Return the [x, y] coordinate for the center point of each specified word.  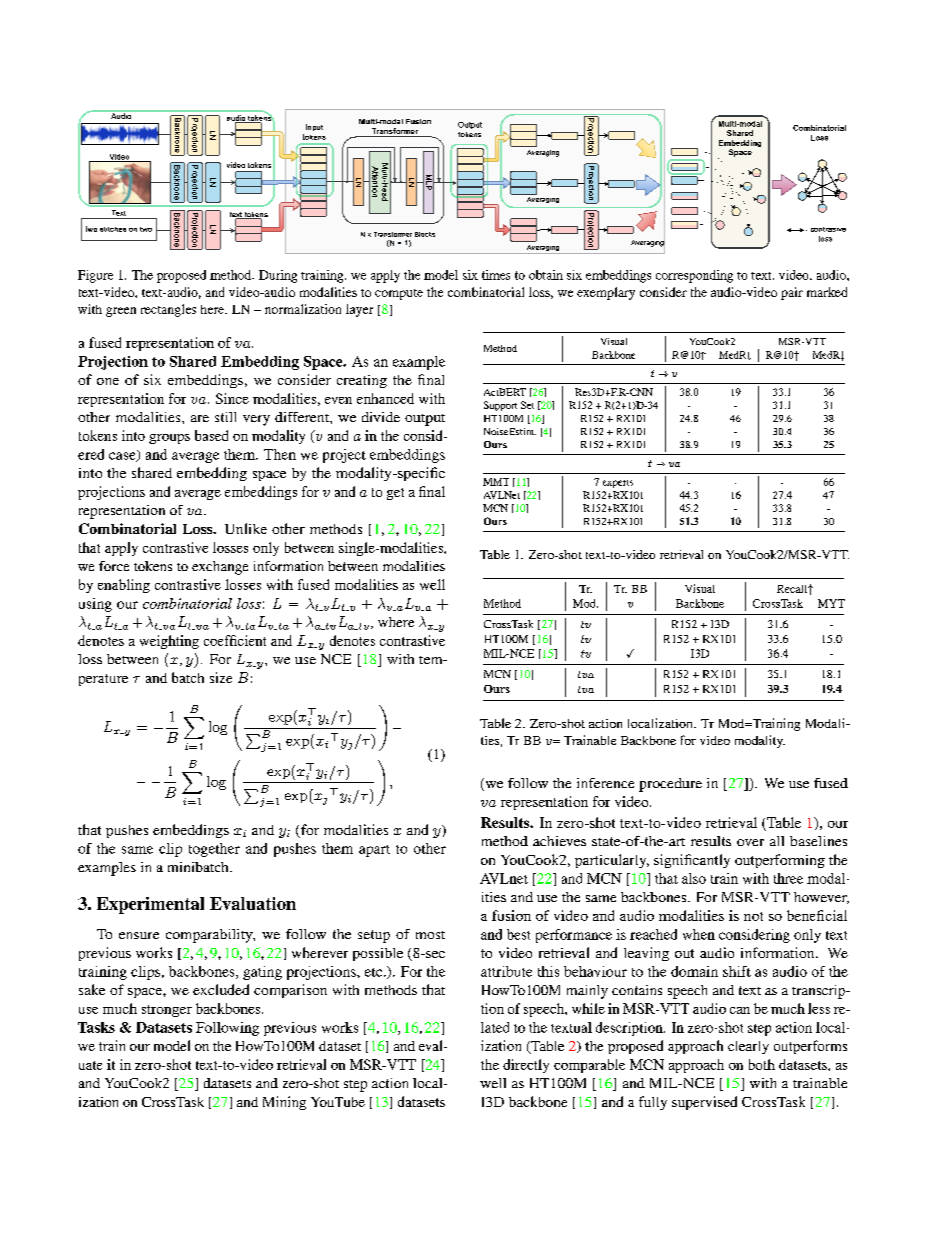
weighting [169, 642]
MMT [496, 482]
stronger [167, 1011]
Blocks [425, 234]
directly [526, 1066]
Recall [793, 589]
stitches [113, 229]
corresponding [694, 276]
